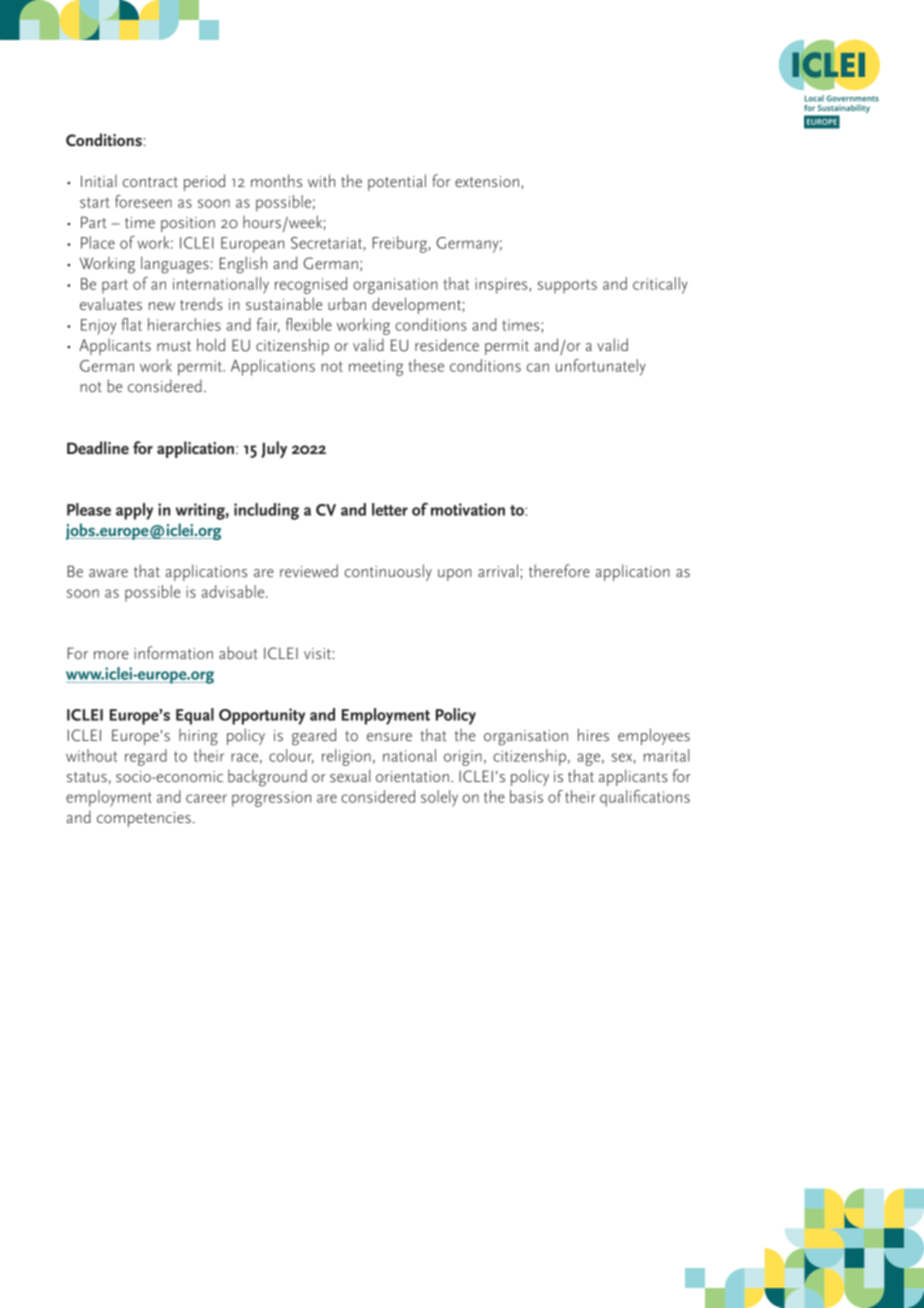  I want to click on Deadline, so click(98, 447).
